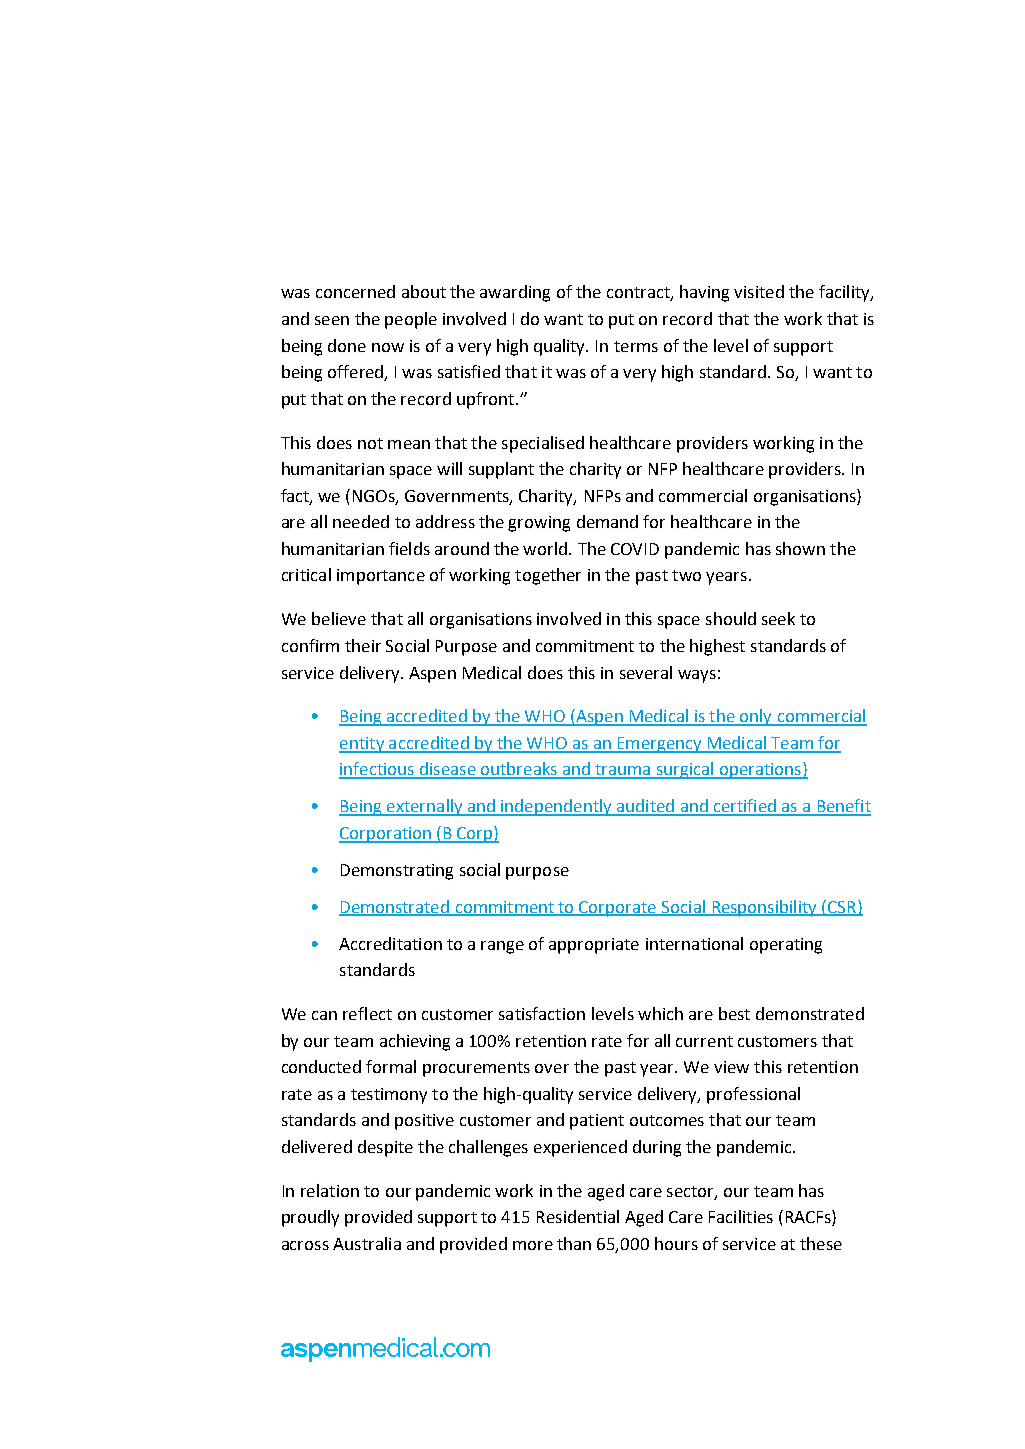 Image resolution: width=1025 pixels, height=1449 pixels. I want to click on Facilities, so click(741, 1216).
